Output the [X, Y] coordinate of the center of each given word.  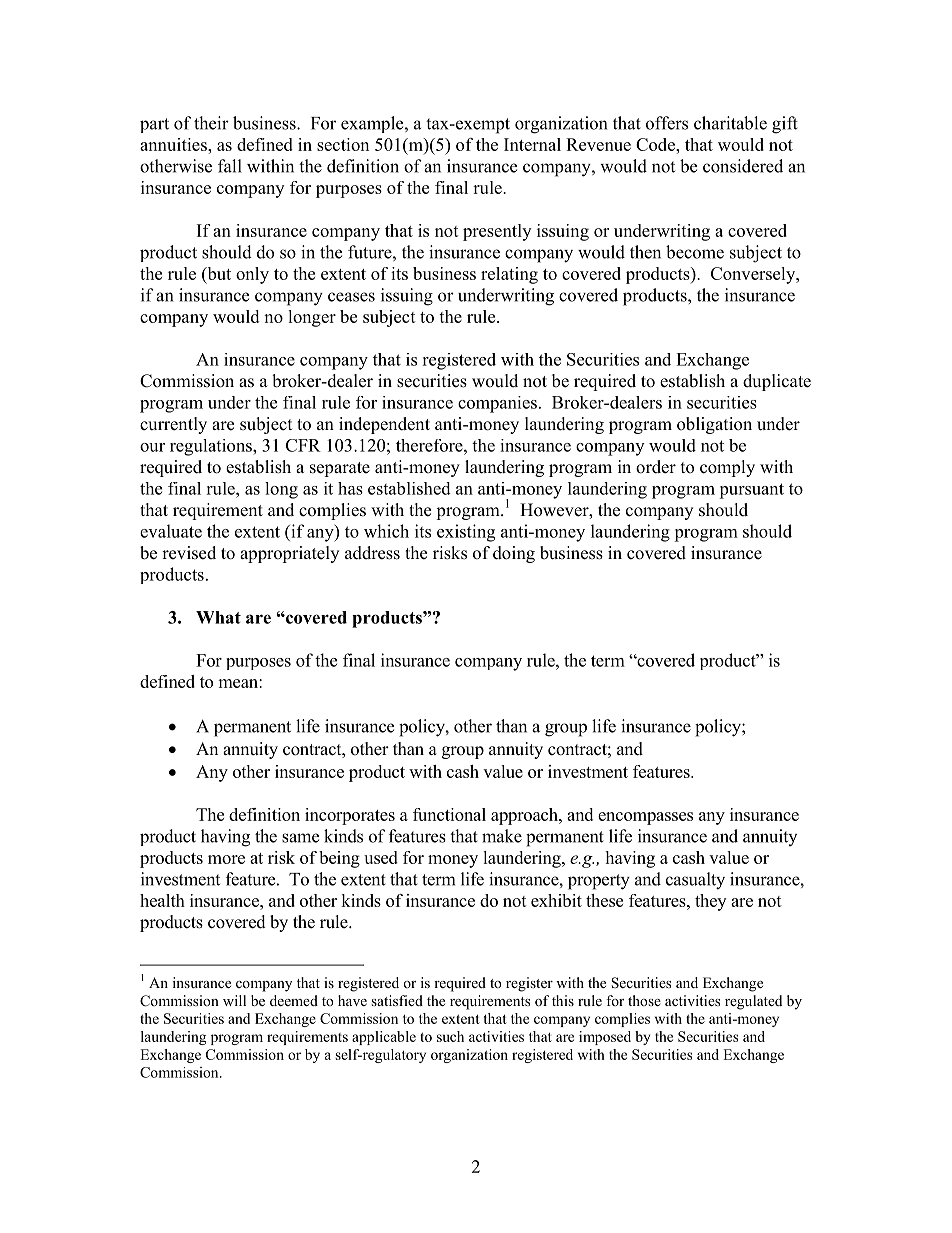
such [450, 1036]
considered [743, 166]
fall [230, 166]
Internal [532, 144]
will [234, 1000]
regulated [753, 1002]
